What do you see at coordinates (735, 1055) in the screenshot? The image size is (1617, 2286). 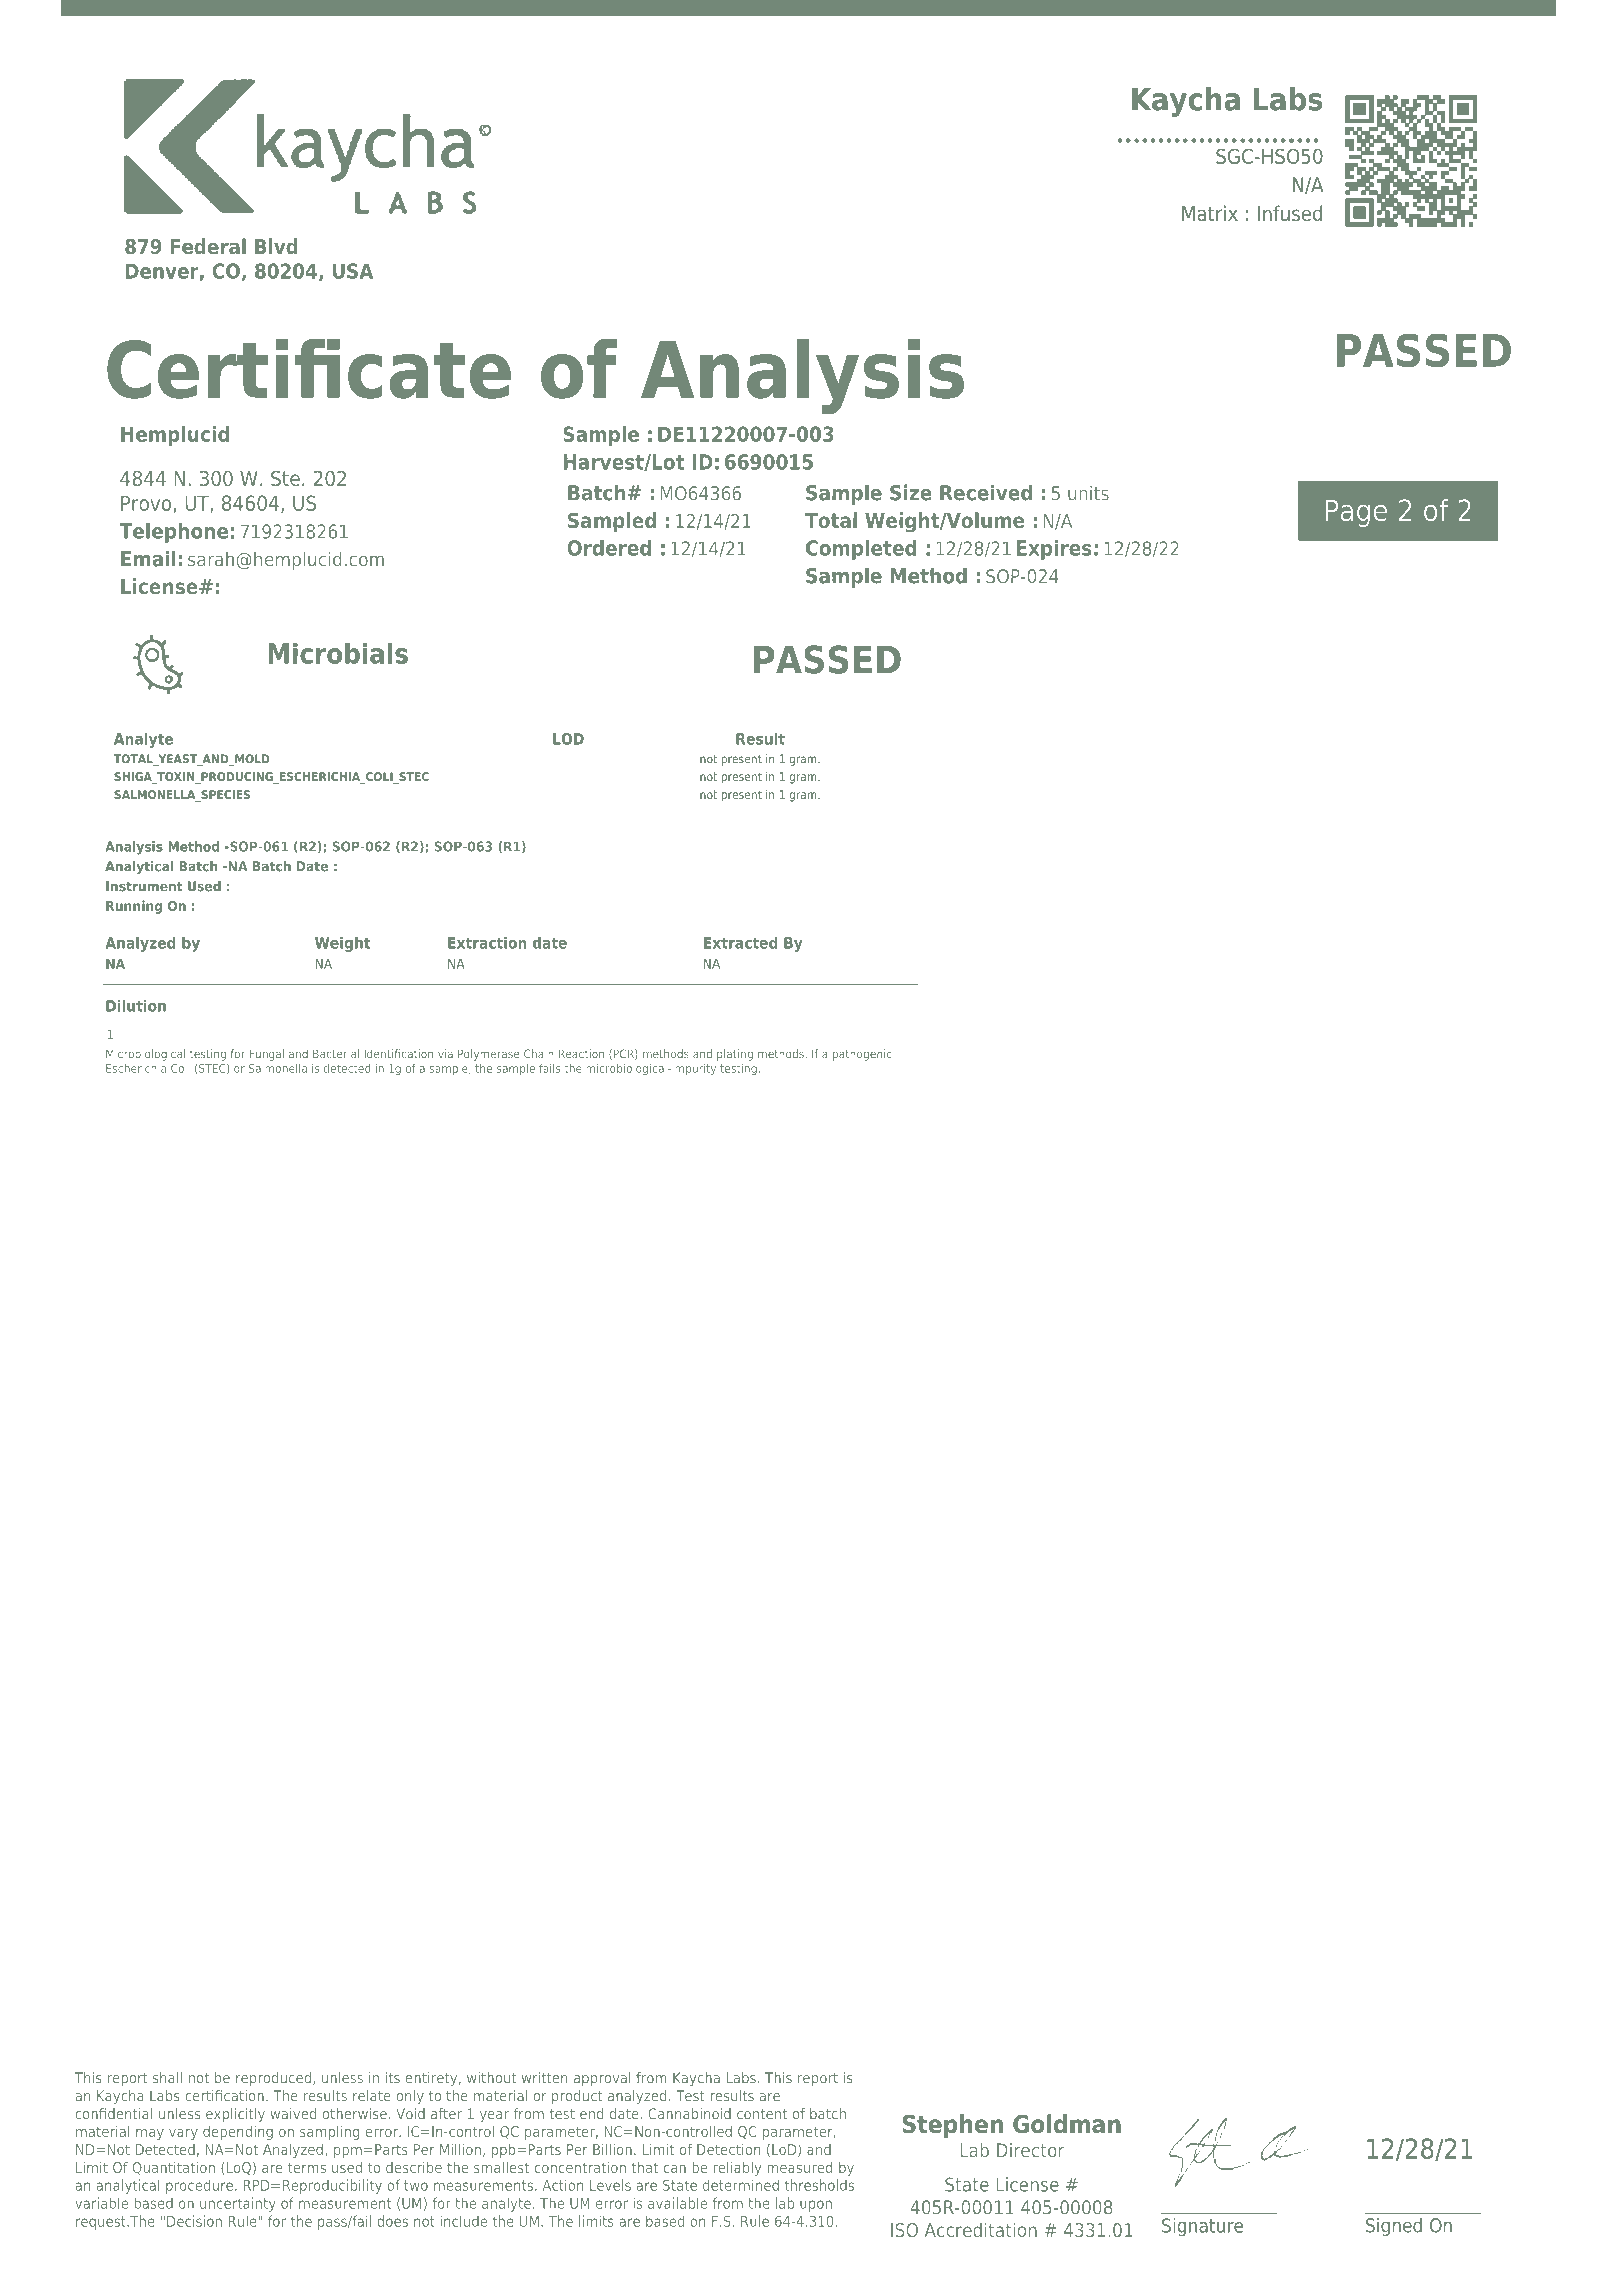 I see `plating` at bounding box center [735, 1055].
